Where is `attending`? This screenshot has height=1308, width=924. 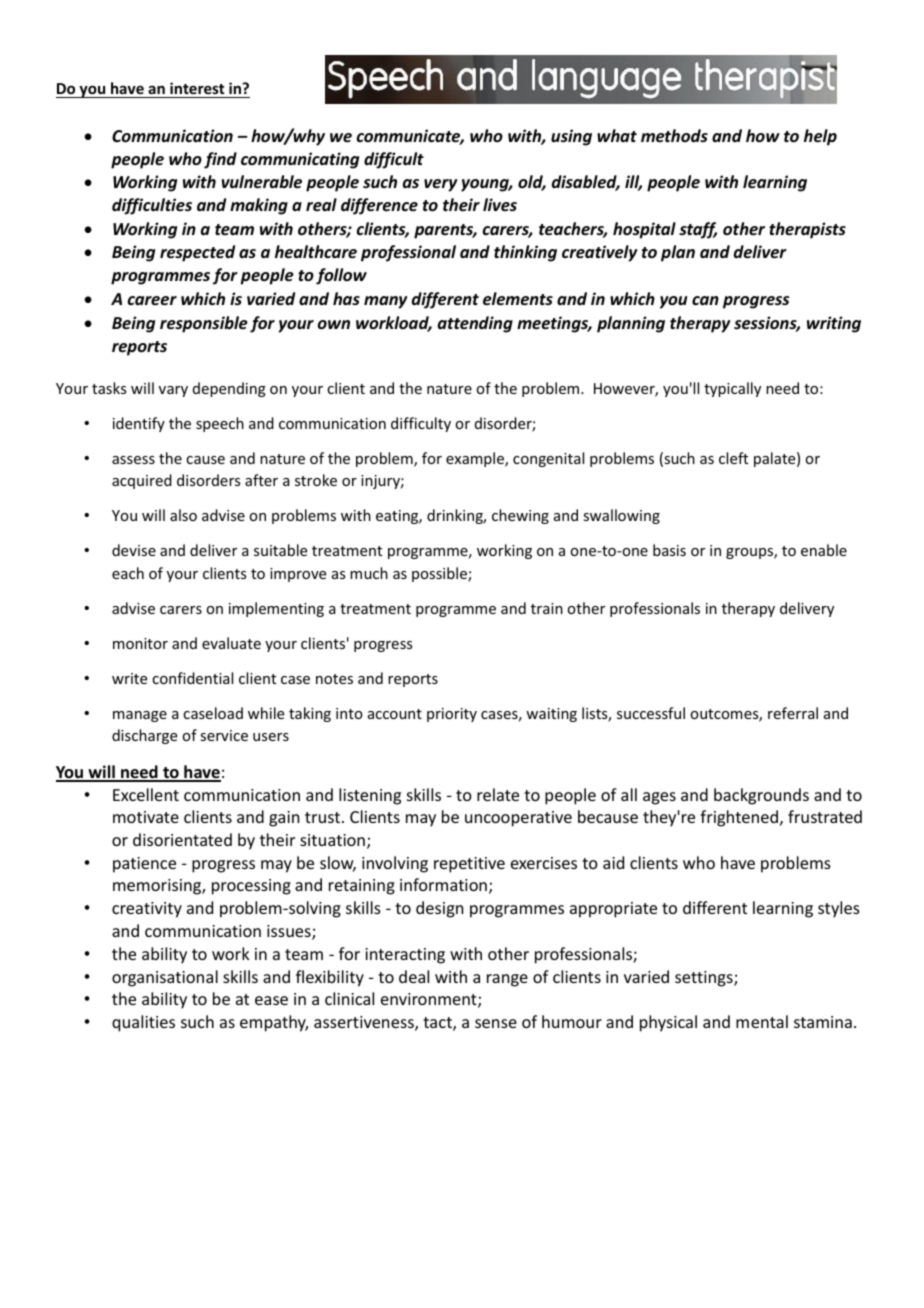
attending is located at coordinates (475, 324).
